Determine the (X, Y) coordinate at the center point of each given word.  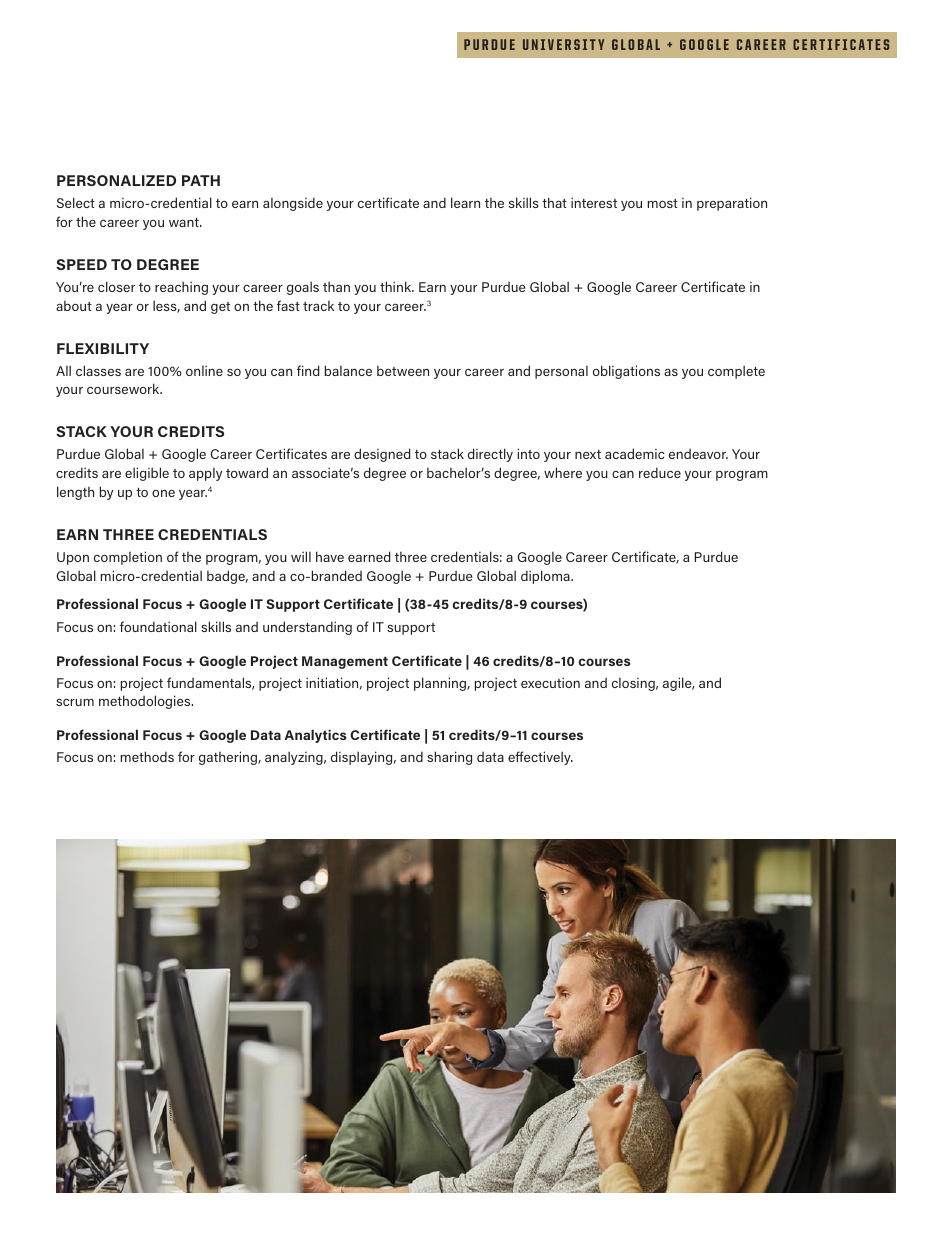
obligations (626, 372)
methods (147, 756)
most (663, 203)
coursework (124, 388)
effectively (540, 758)
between (403, 371)
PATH (201, 180)
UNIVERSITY (563, 44)
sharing (449, 758)
